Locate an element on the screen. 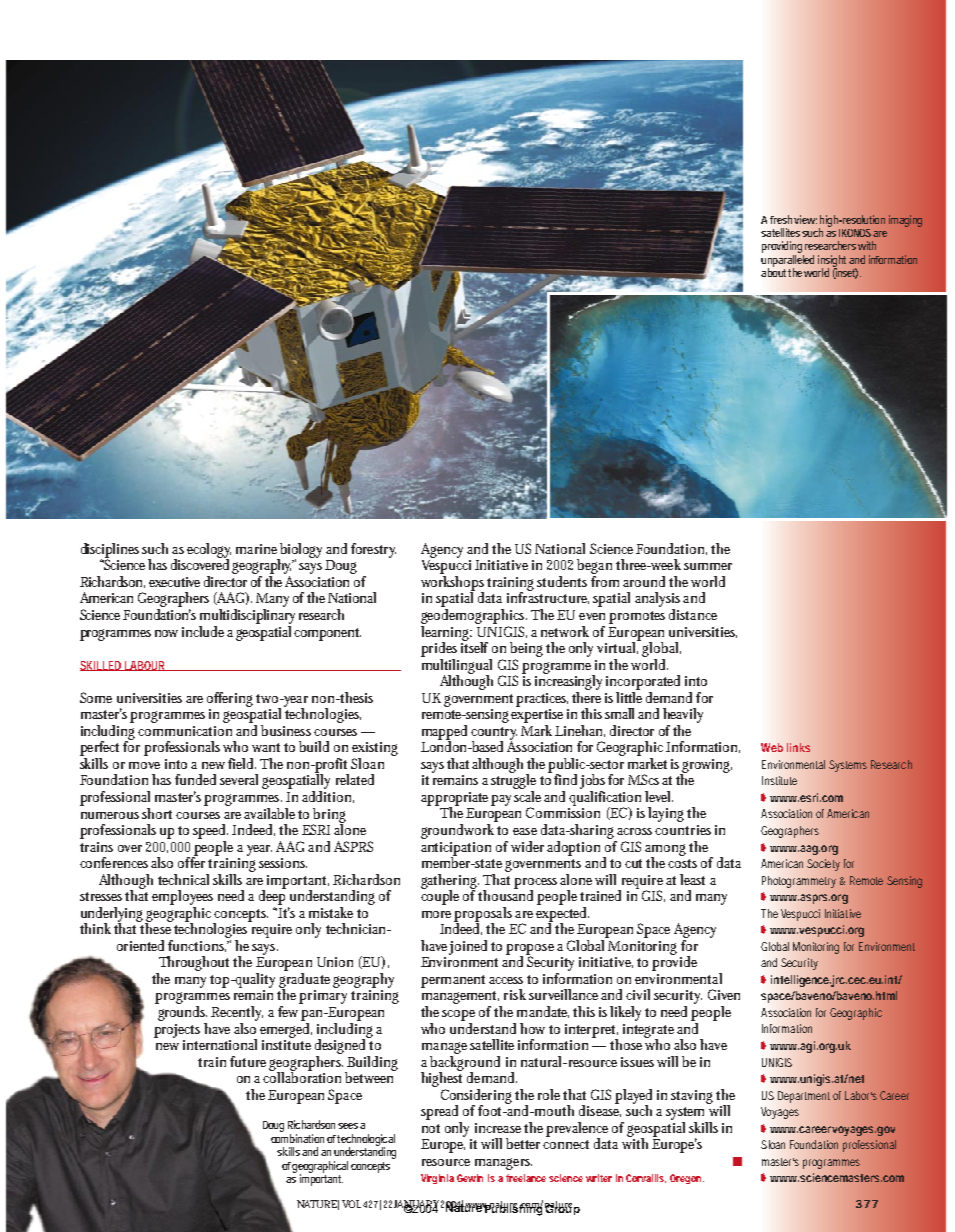 This screenshot has height=1232, width=955. unparalleled is located at coordinates (787, 262).
